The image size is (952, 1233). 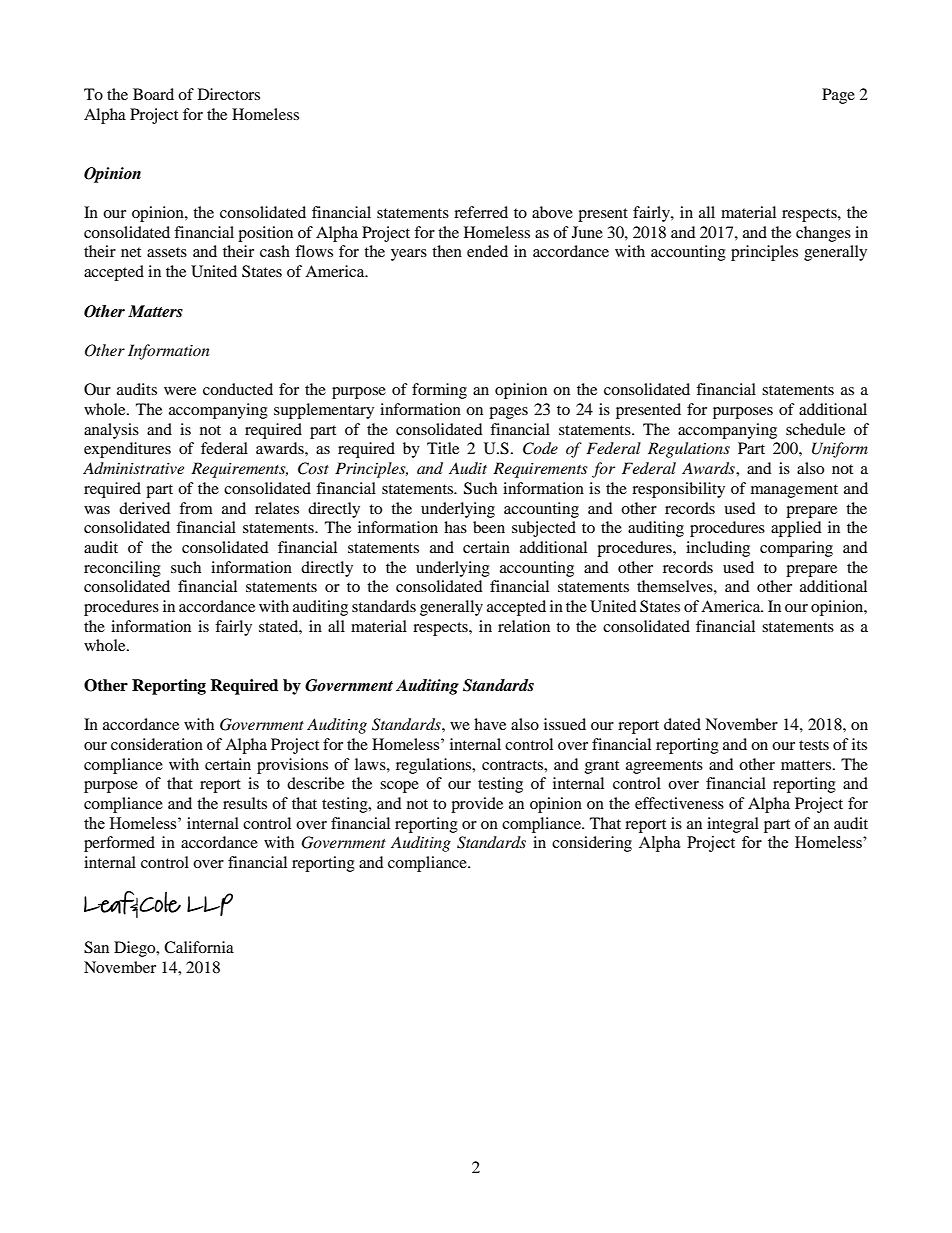 What do you see at coordinates (439, 391) in the screenshot?
I see `forming` at bounding box center [439, 391].
